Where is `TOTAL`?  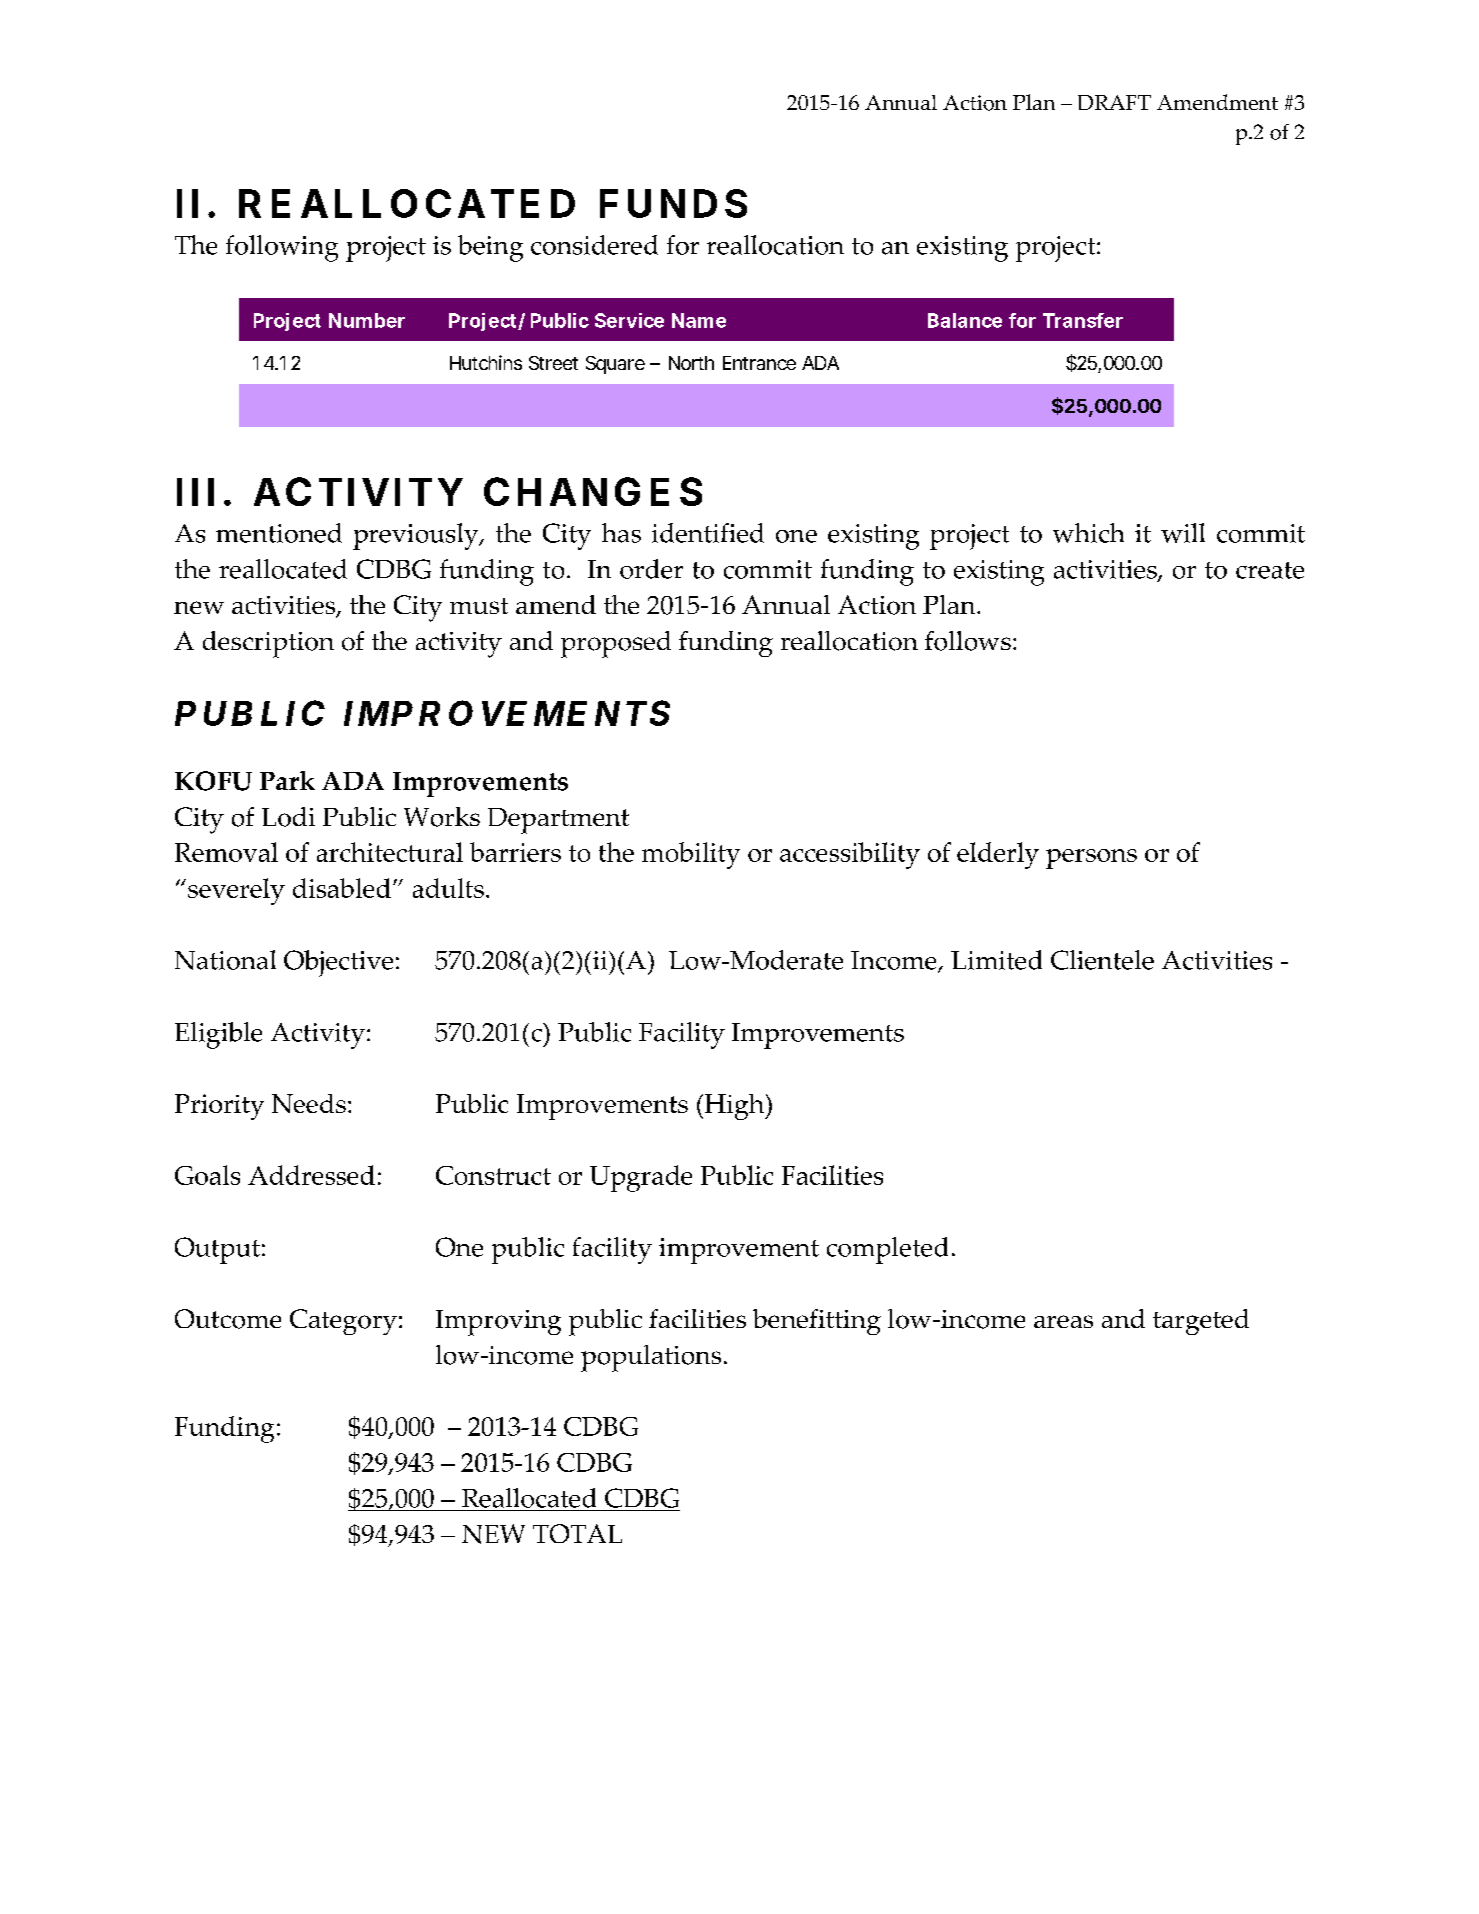
TOTAL is located at coordinates (577, 1533).
